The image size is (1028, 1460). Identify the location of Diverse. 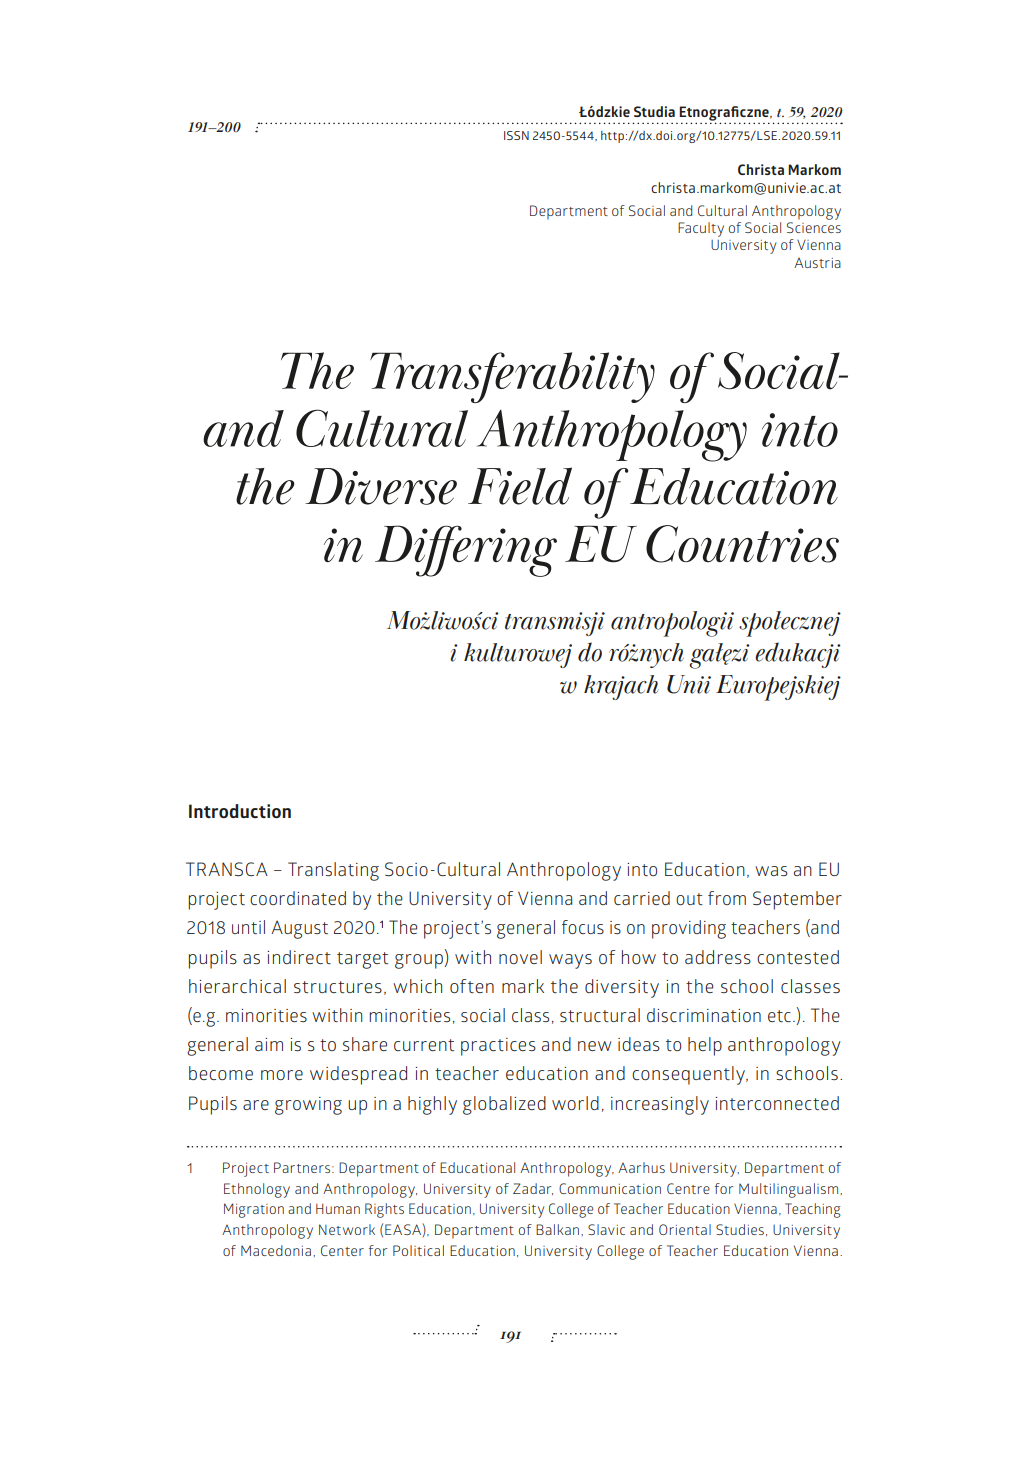
(381, 486).
